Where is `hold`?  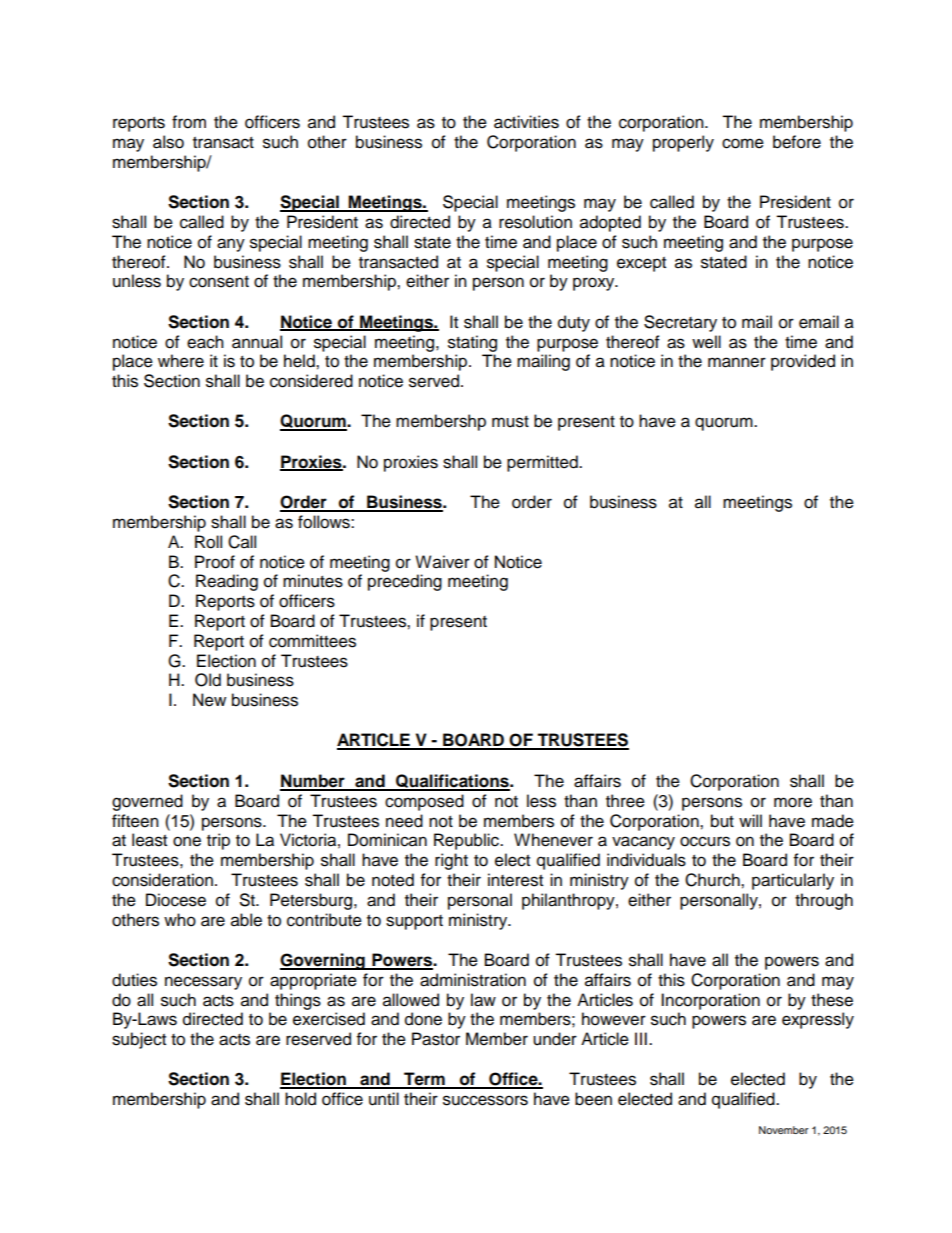 hold is located at coordinates (300, 1099).
